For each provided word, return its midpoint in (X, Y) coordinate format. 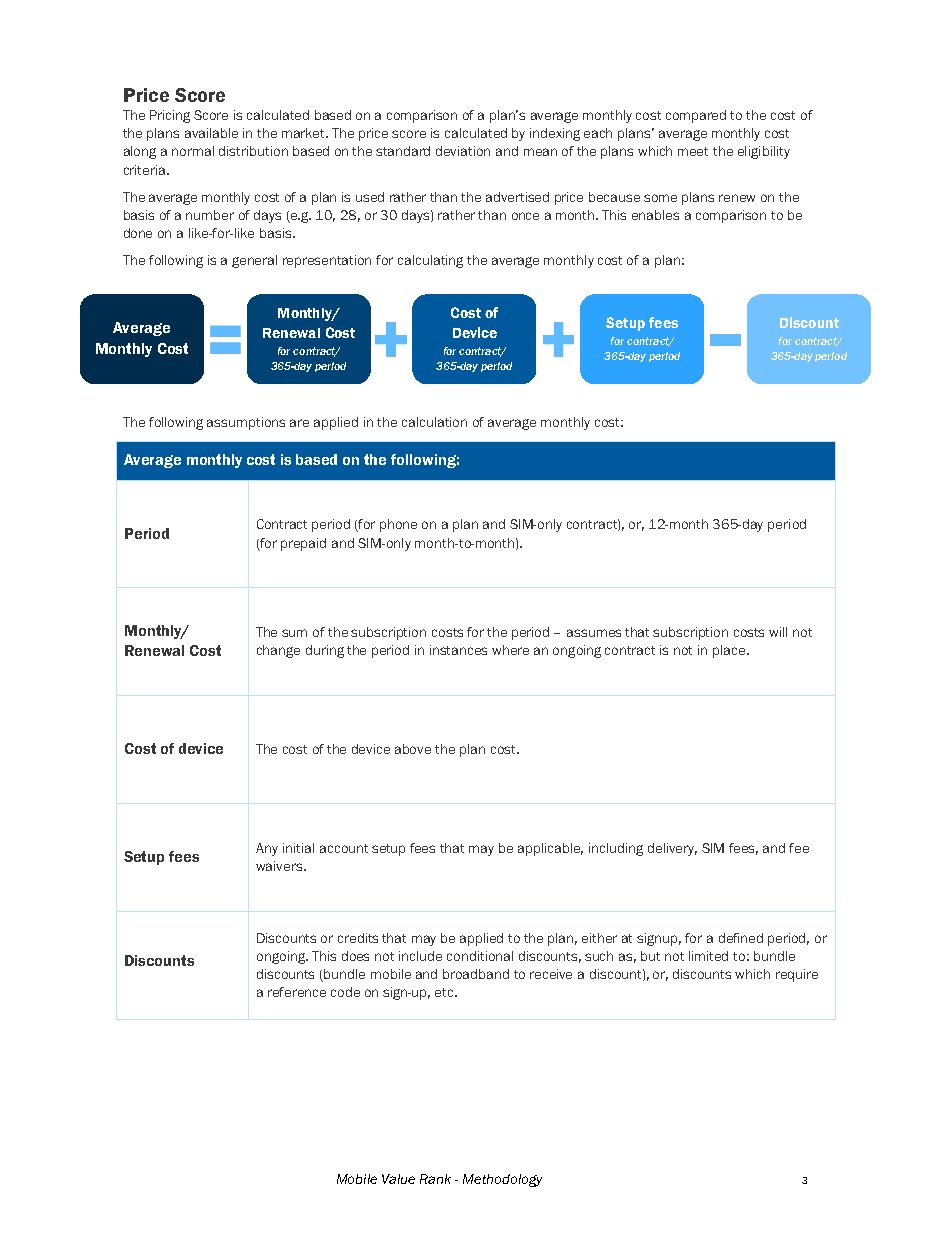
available (211, 133)
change (278, 651)
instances (458, 650)
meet (693, 151)
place (729, 651)
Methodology (502, 1180)
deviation (463, 151)
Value (398, 1179)
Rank (435, 1179)
